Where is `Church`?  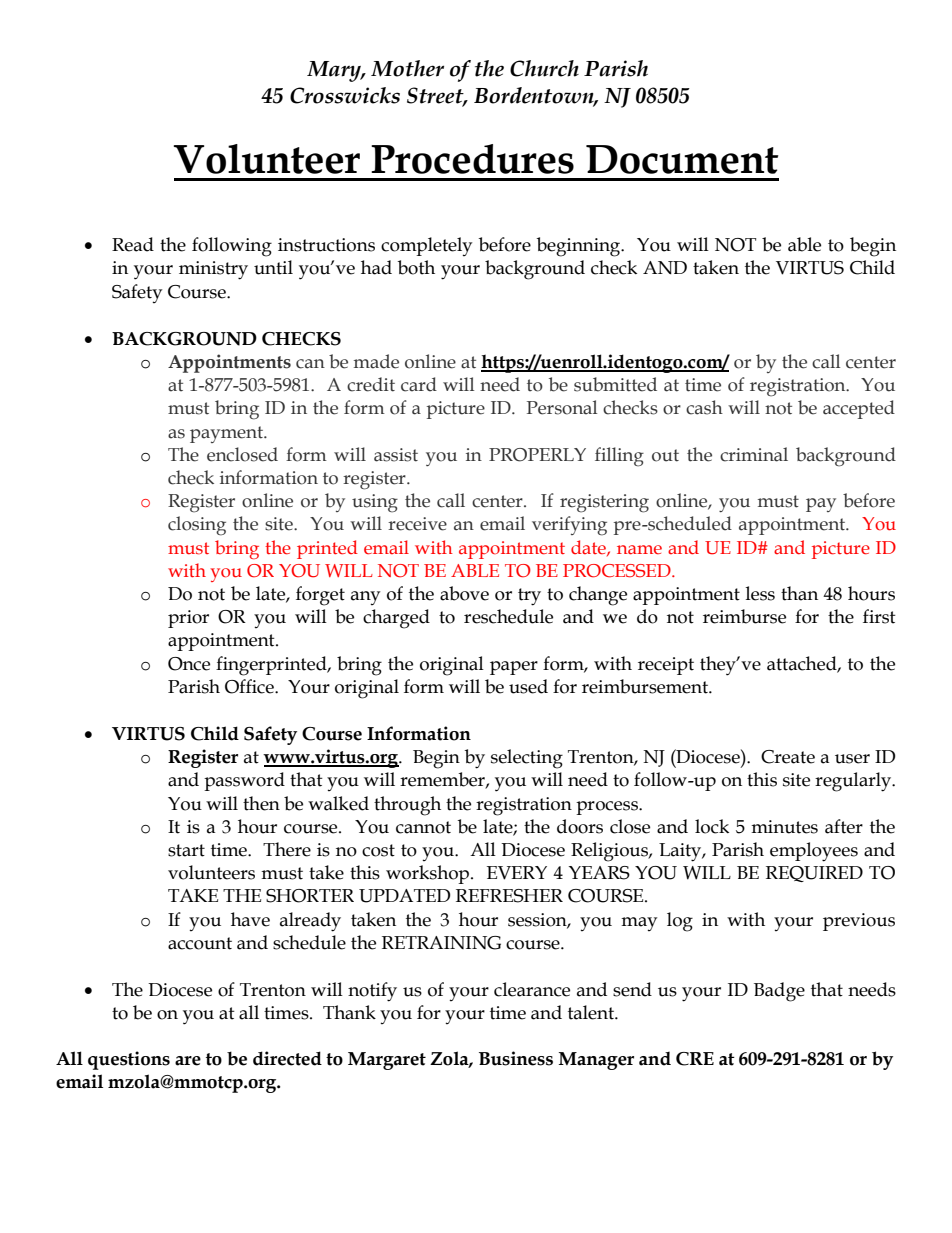
Church is located at coordinates (544, 68).
